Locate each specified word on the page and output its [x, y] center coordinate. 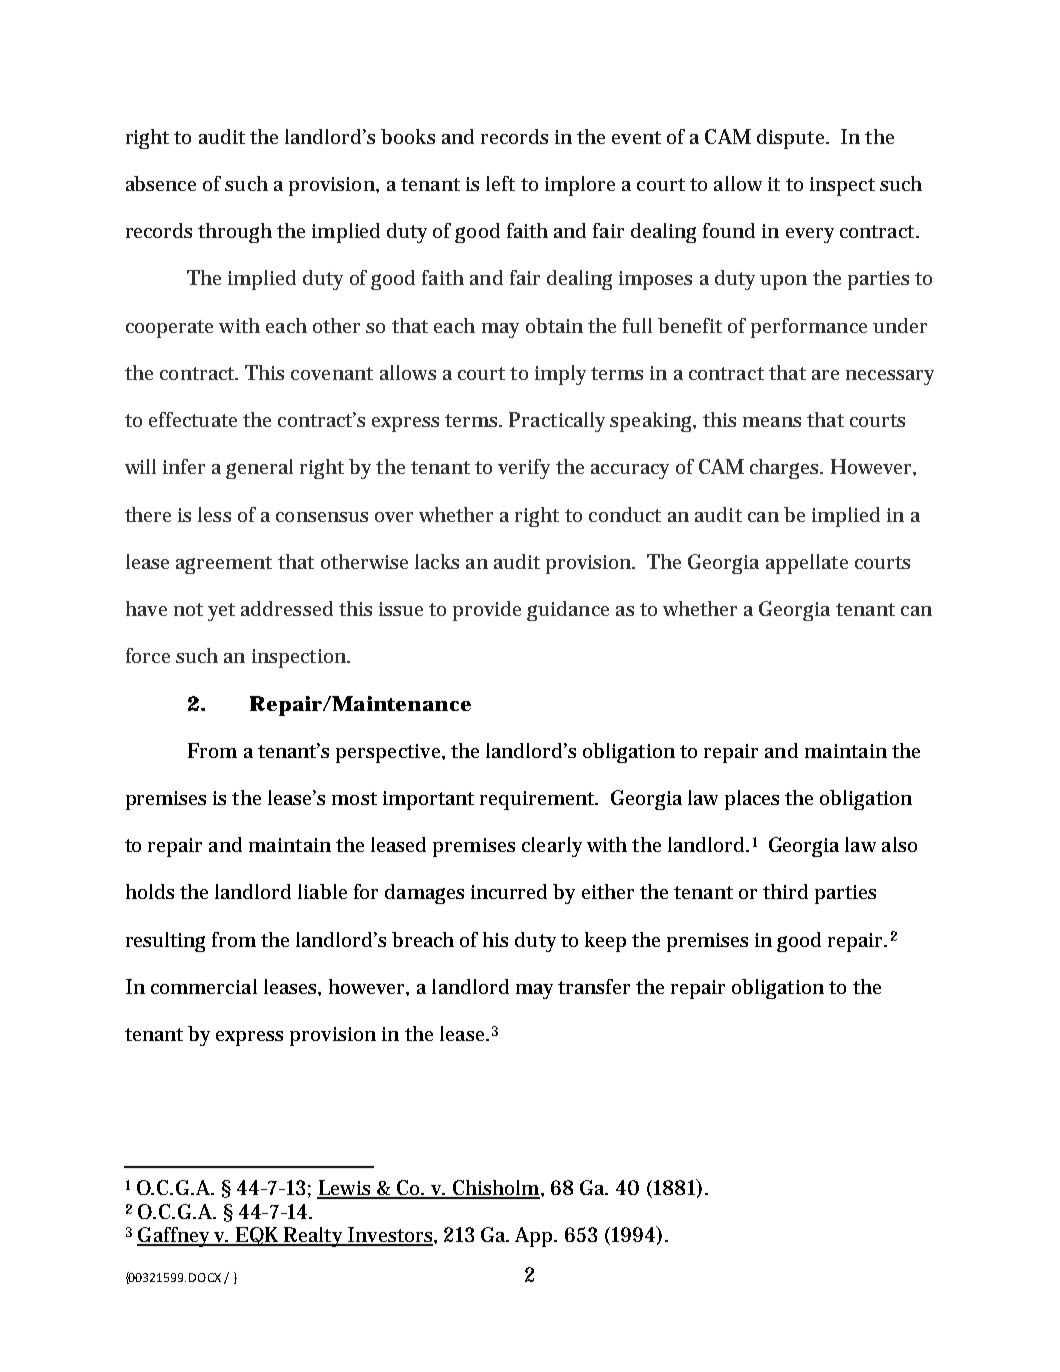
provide [487, 611]
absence [161, 183]
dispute [792, 139]
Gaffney [175, 1237]
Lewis [345, 1189]
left [500, 183]
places [752, 800]
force [148, 655]
